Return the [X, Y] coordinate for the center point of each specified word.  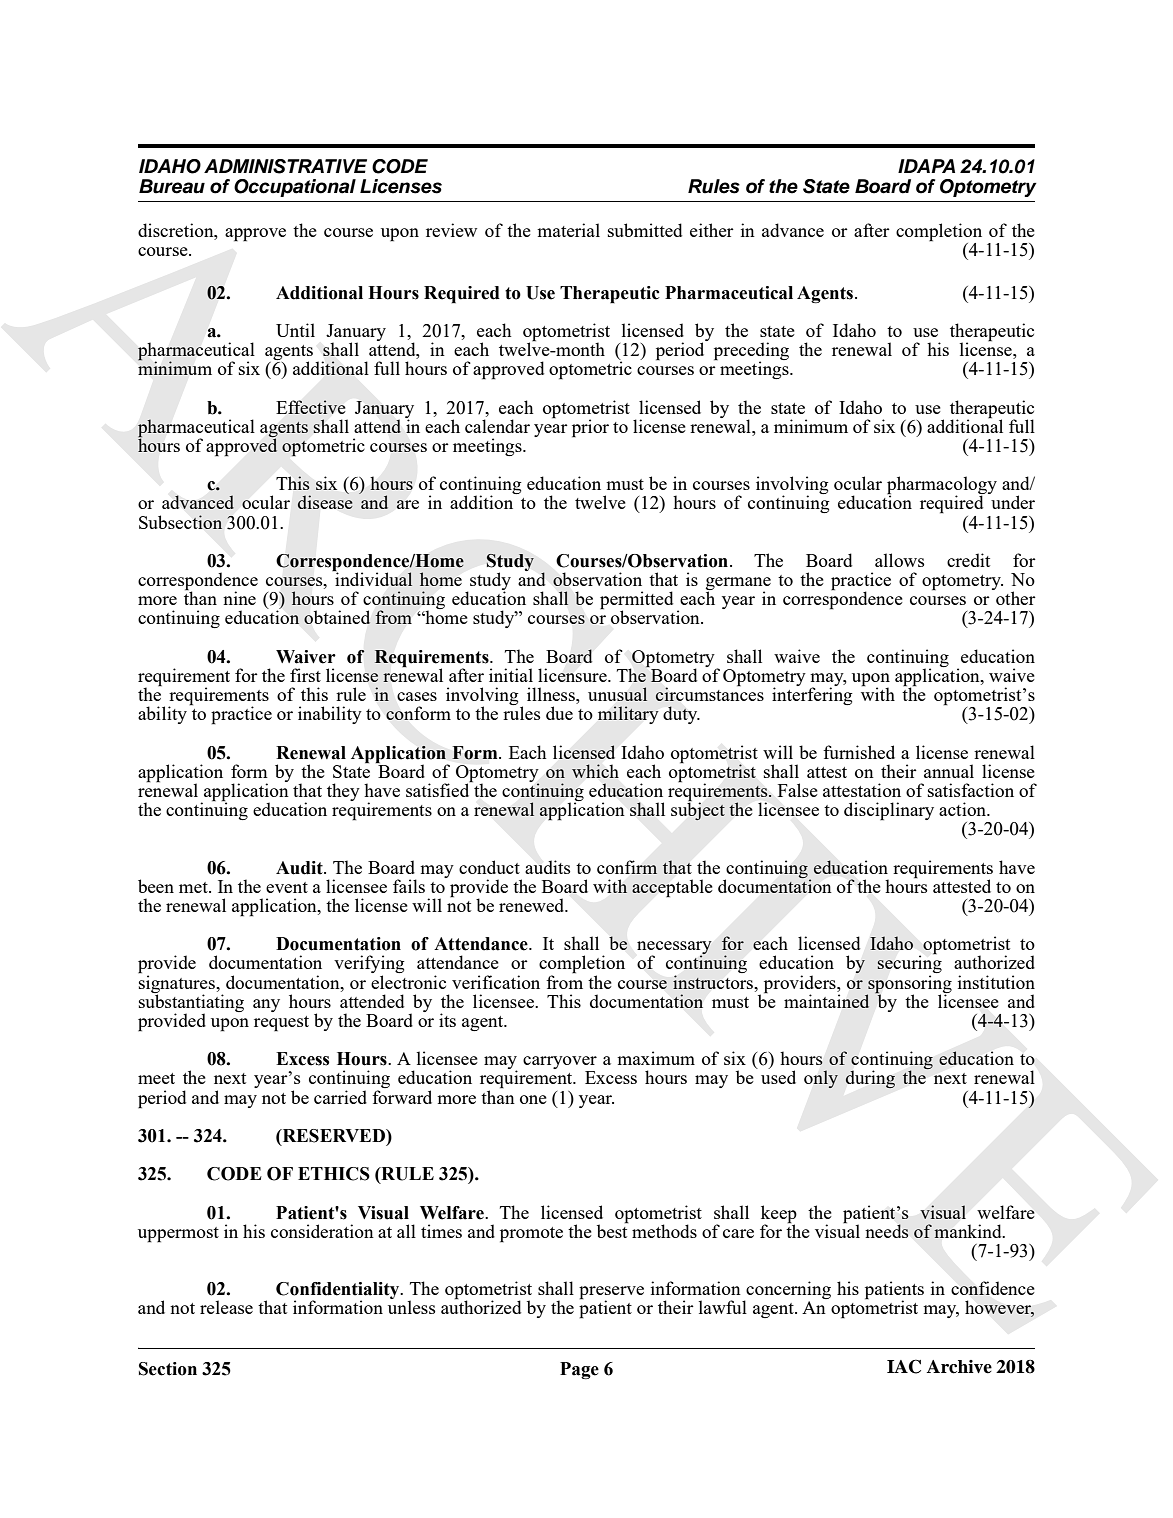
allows [900, 560]
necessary [674, 949]
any [266, 1005]
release [226, 1307]
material [568, 230]
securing [909, 964]
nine [239, 598]
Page [579, 1370]
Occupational [295, 188]
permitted [636, 601]
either [712, 230]
